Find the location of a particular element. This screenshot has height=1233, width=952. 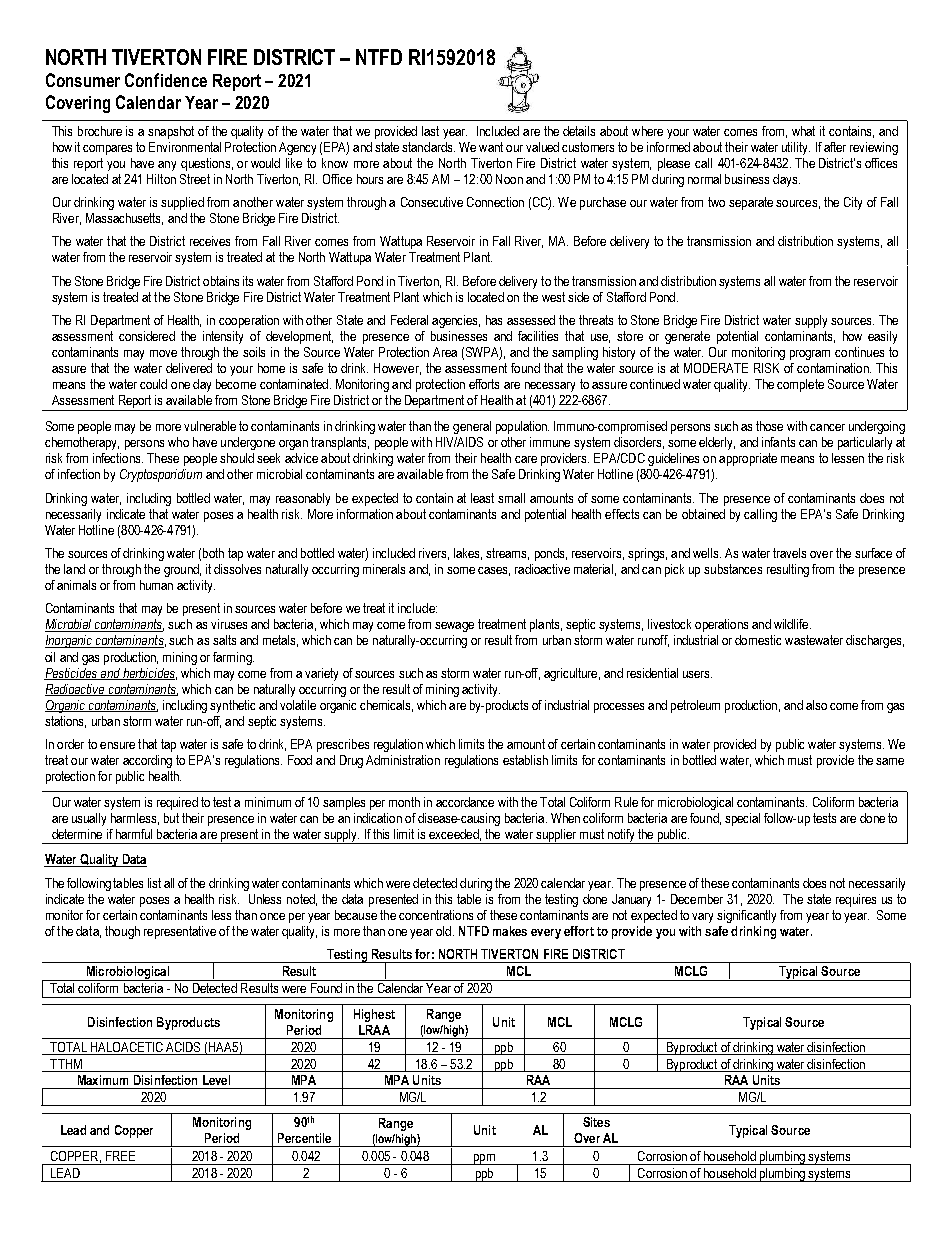

who is located at coordinates (178, 442).
